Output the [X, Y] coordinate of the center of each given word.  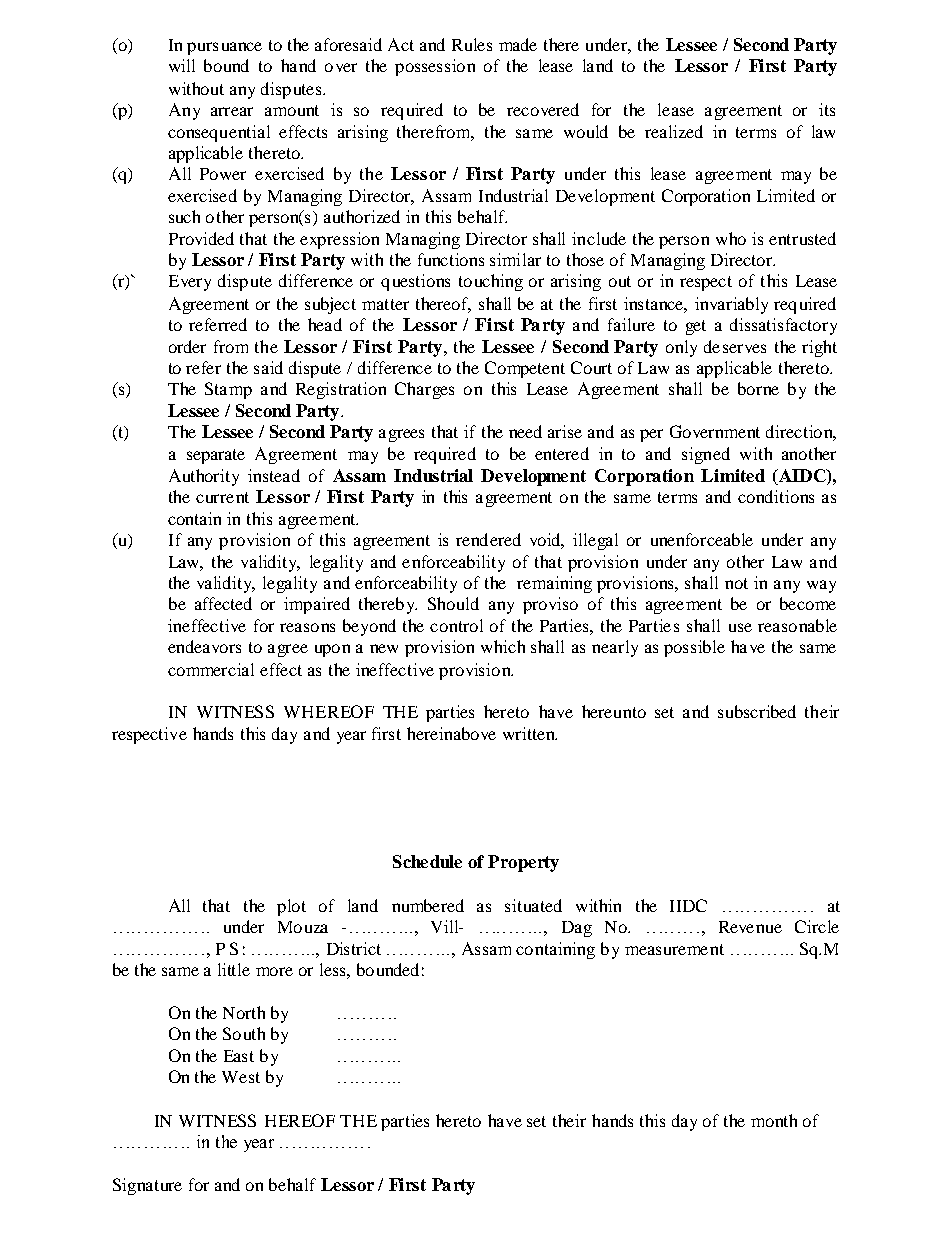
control [456, 625]
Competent [525, 369]
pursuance [224, 48]
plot [291, 907]
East [239, 1056]
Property [523, 863]
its [827, 109]
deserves [735, 346]
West [241, 1077]
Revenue [750, 927]
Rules [472, 44]
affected [223, 603]
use [740, 627]
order [187, 346]
